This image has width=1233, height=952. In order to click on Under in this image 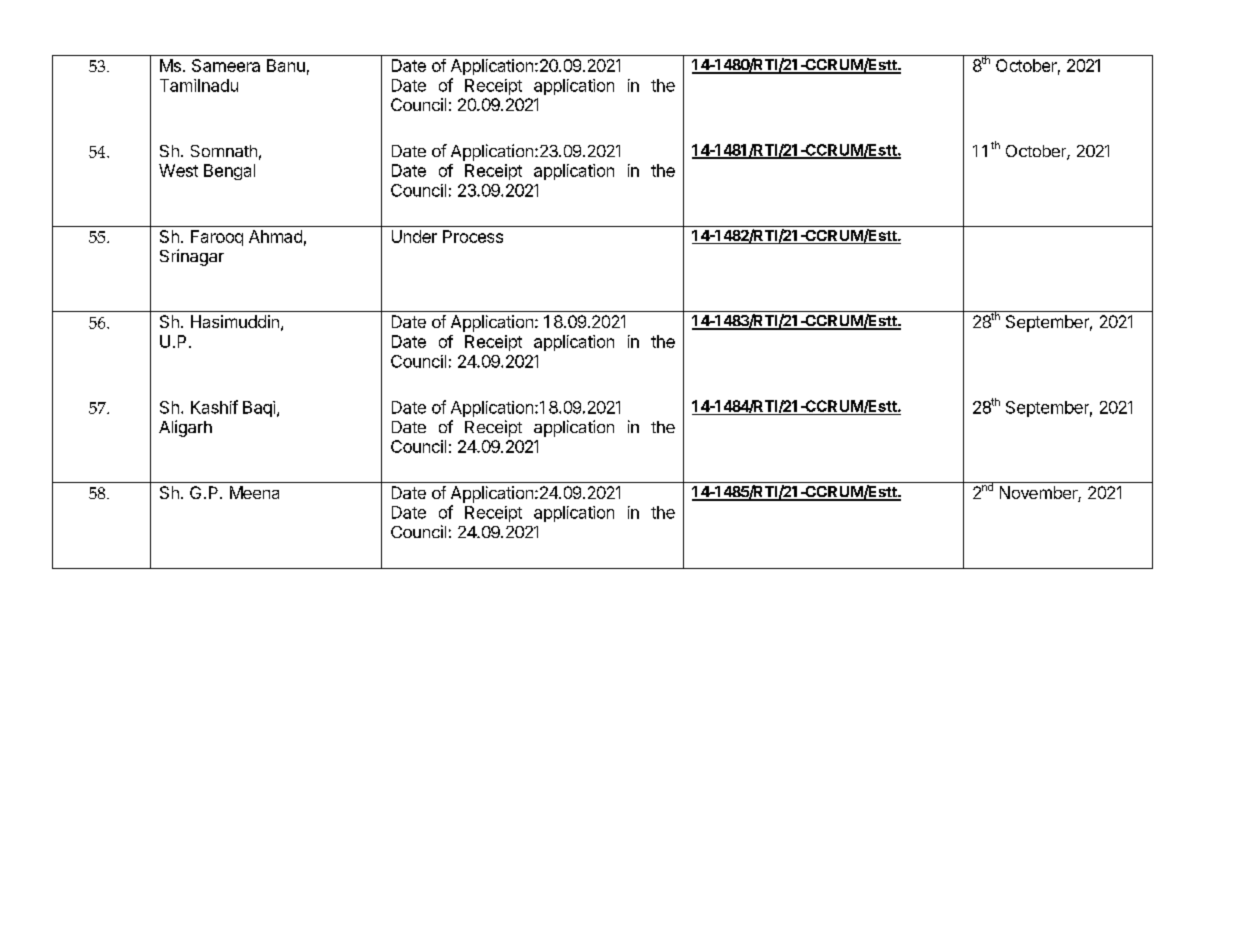, I will do `click(414, 236)`.
